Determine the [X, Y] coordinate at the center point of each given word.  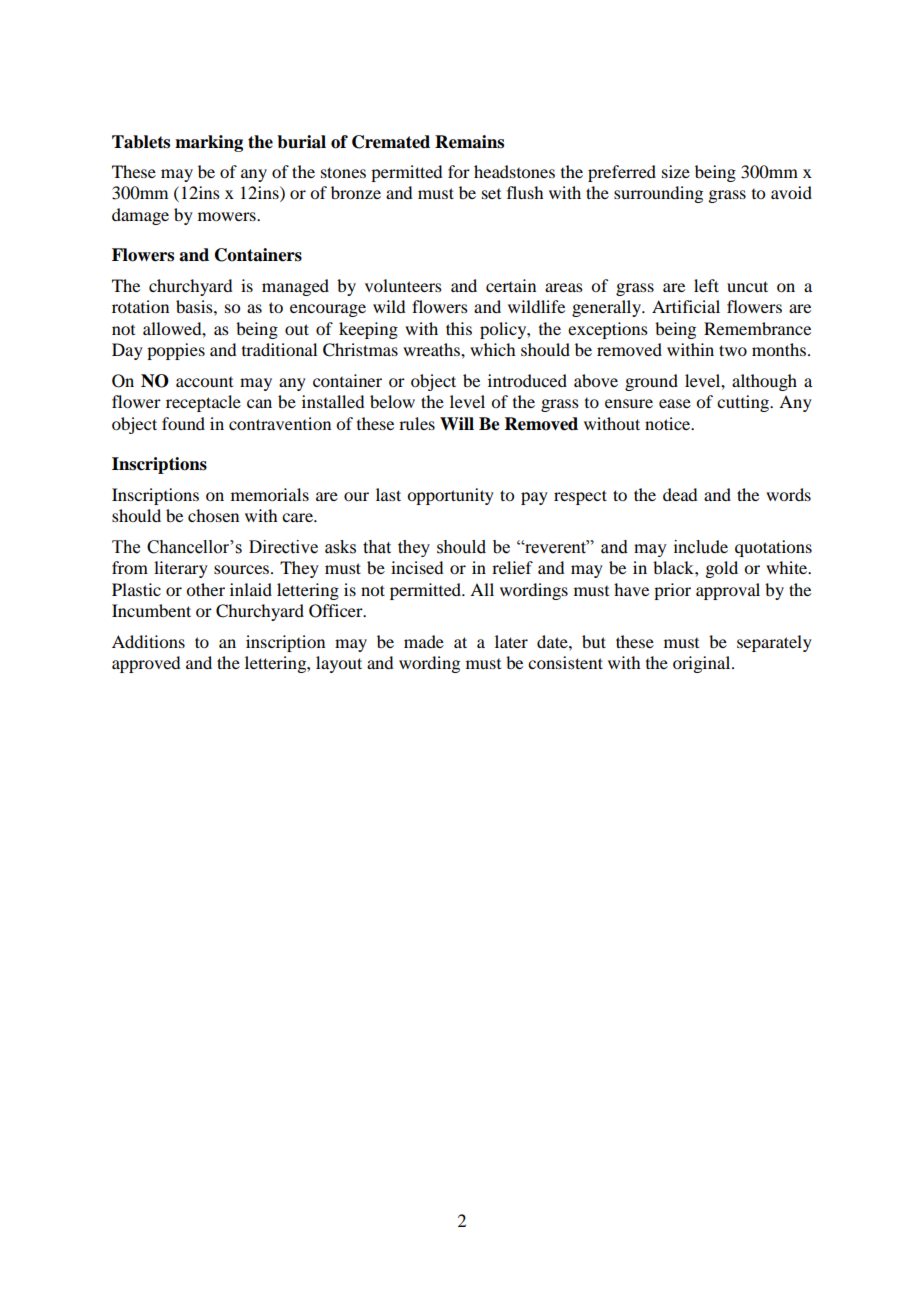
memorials [270, 494]
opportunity [450, 496]
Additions [148, 641]
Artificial [686, 306]
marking [209, 143]
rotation [140, 306]
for [459, 171]
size [676, 171]
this [459, 328]
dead [680, 494]
